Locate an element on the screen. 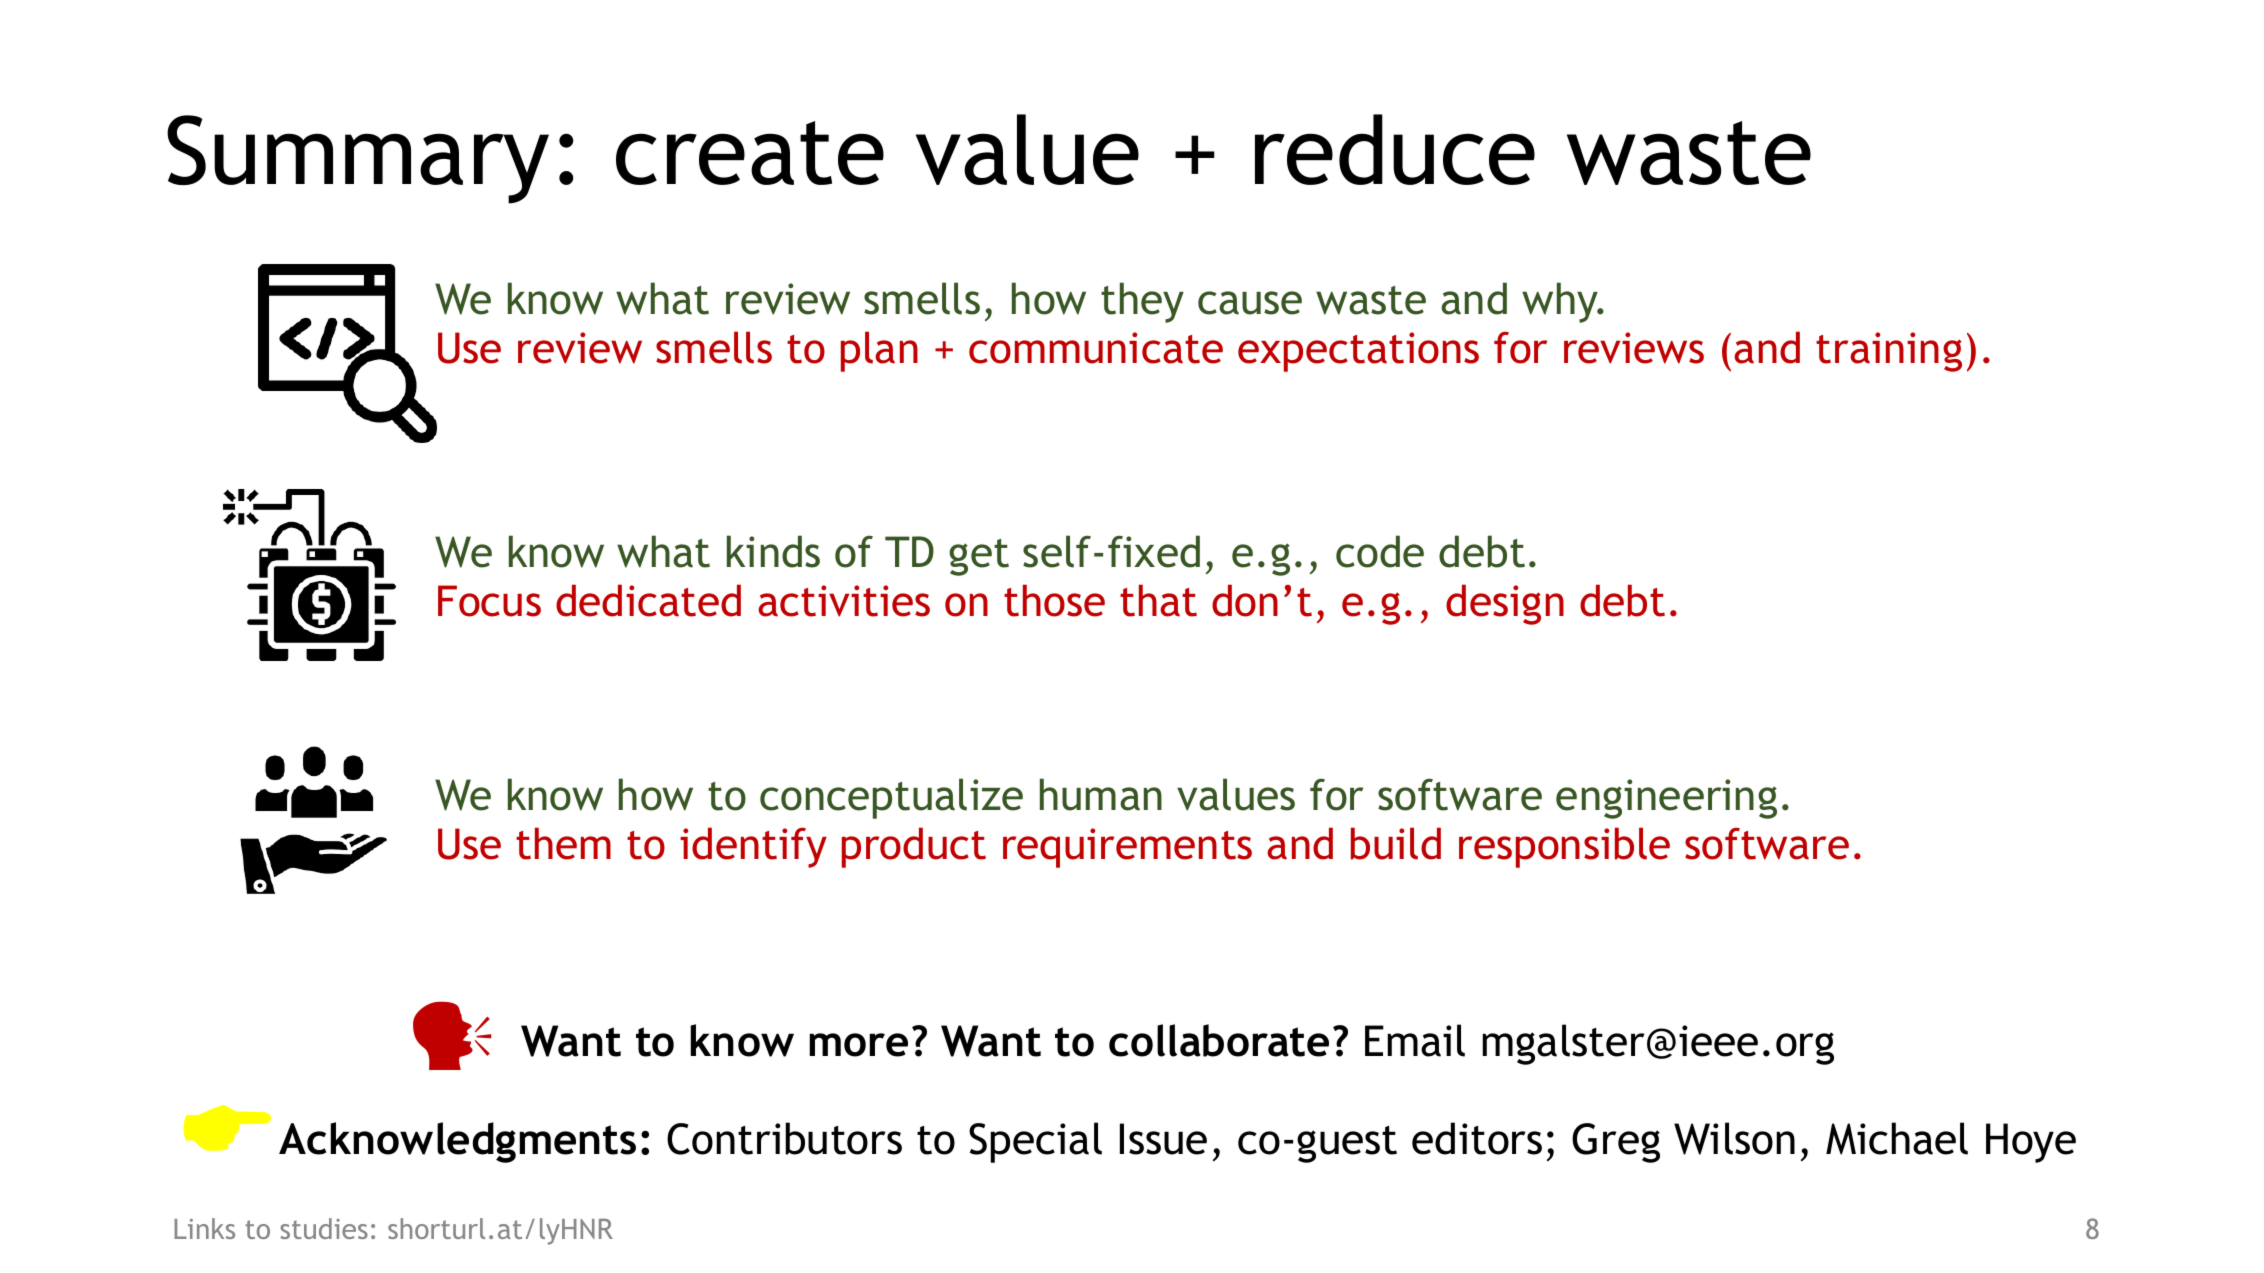 The width and height of the screenshot is (2264, 1273). Special is located at coordinates (1035, 1142).
